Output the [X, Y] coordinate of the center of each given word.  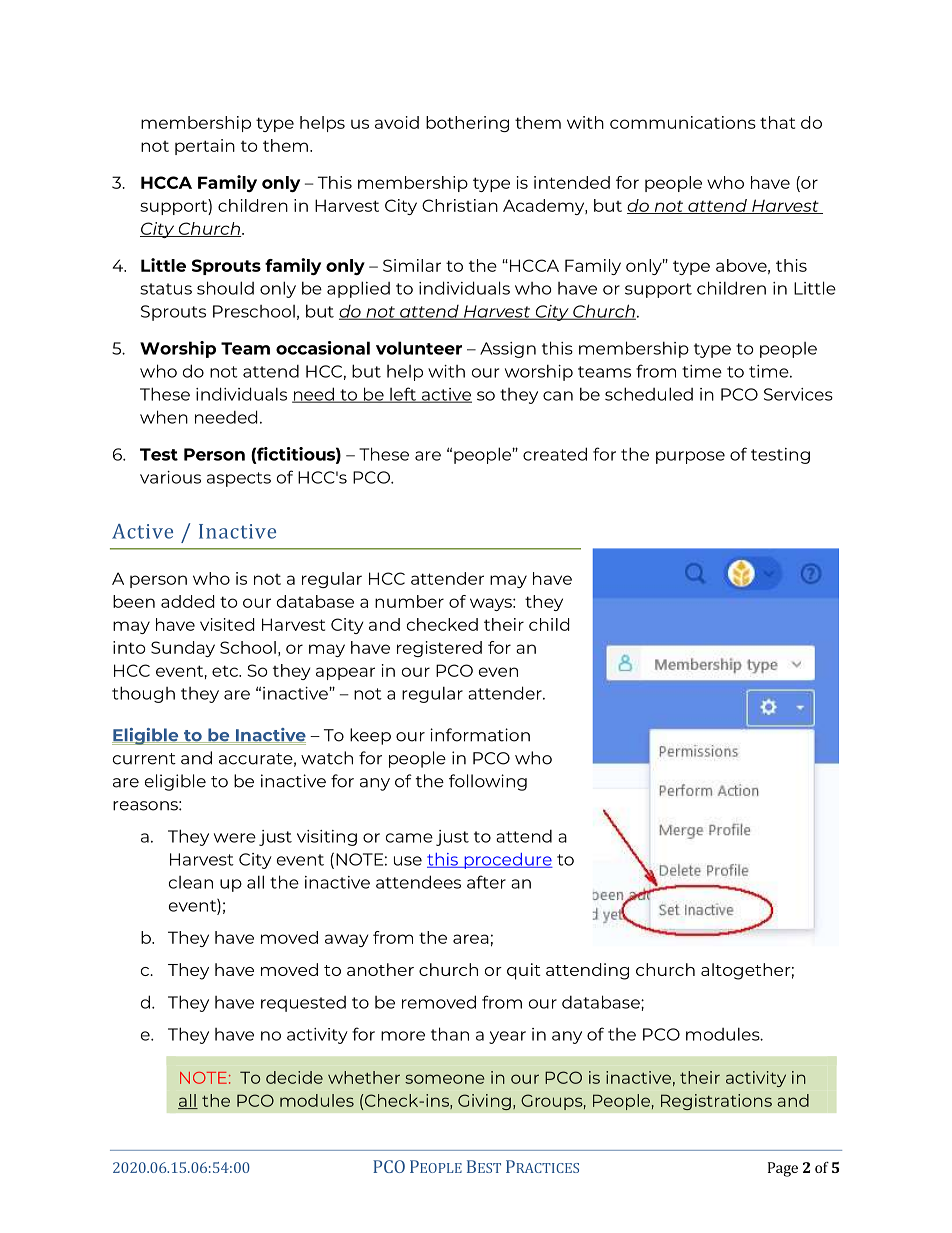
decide [294, 1077]
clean [191, 882]
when [164, 417]
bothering [467, 124]
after [486, 882]
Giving [484, 1102]
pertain [205, 147]
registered [439, 649]
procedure [507, 861]
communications [683, 122]
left [403, 395]
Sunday [183, 649]
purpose [690, 457]
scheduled [649, 394]
